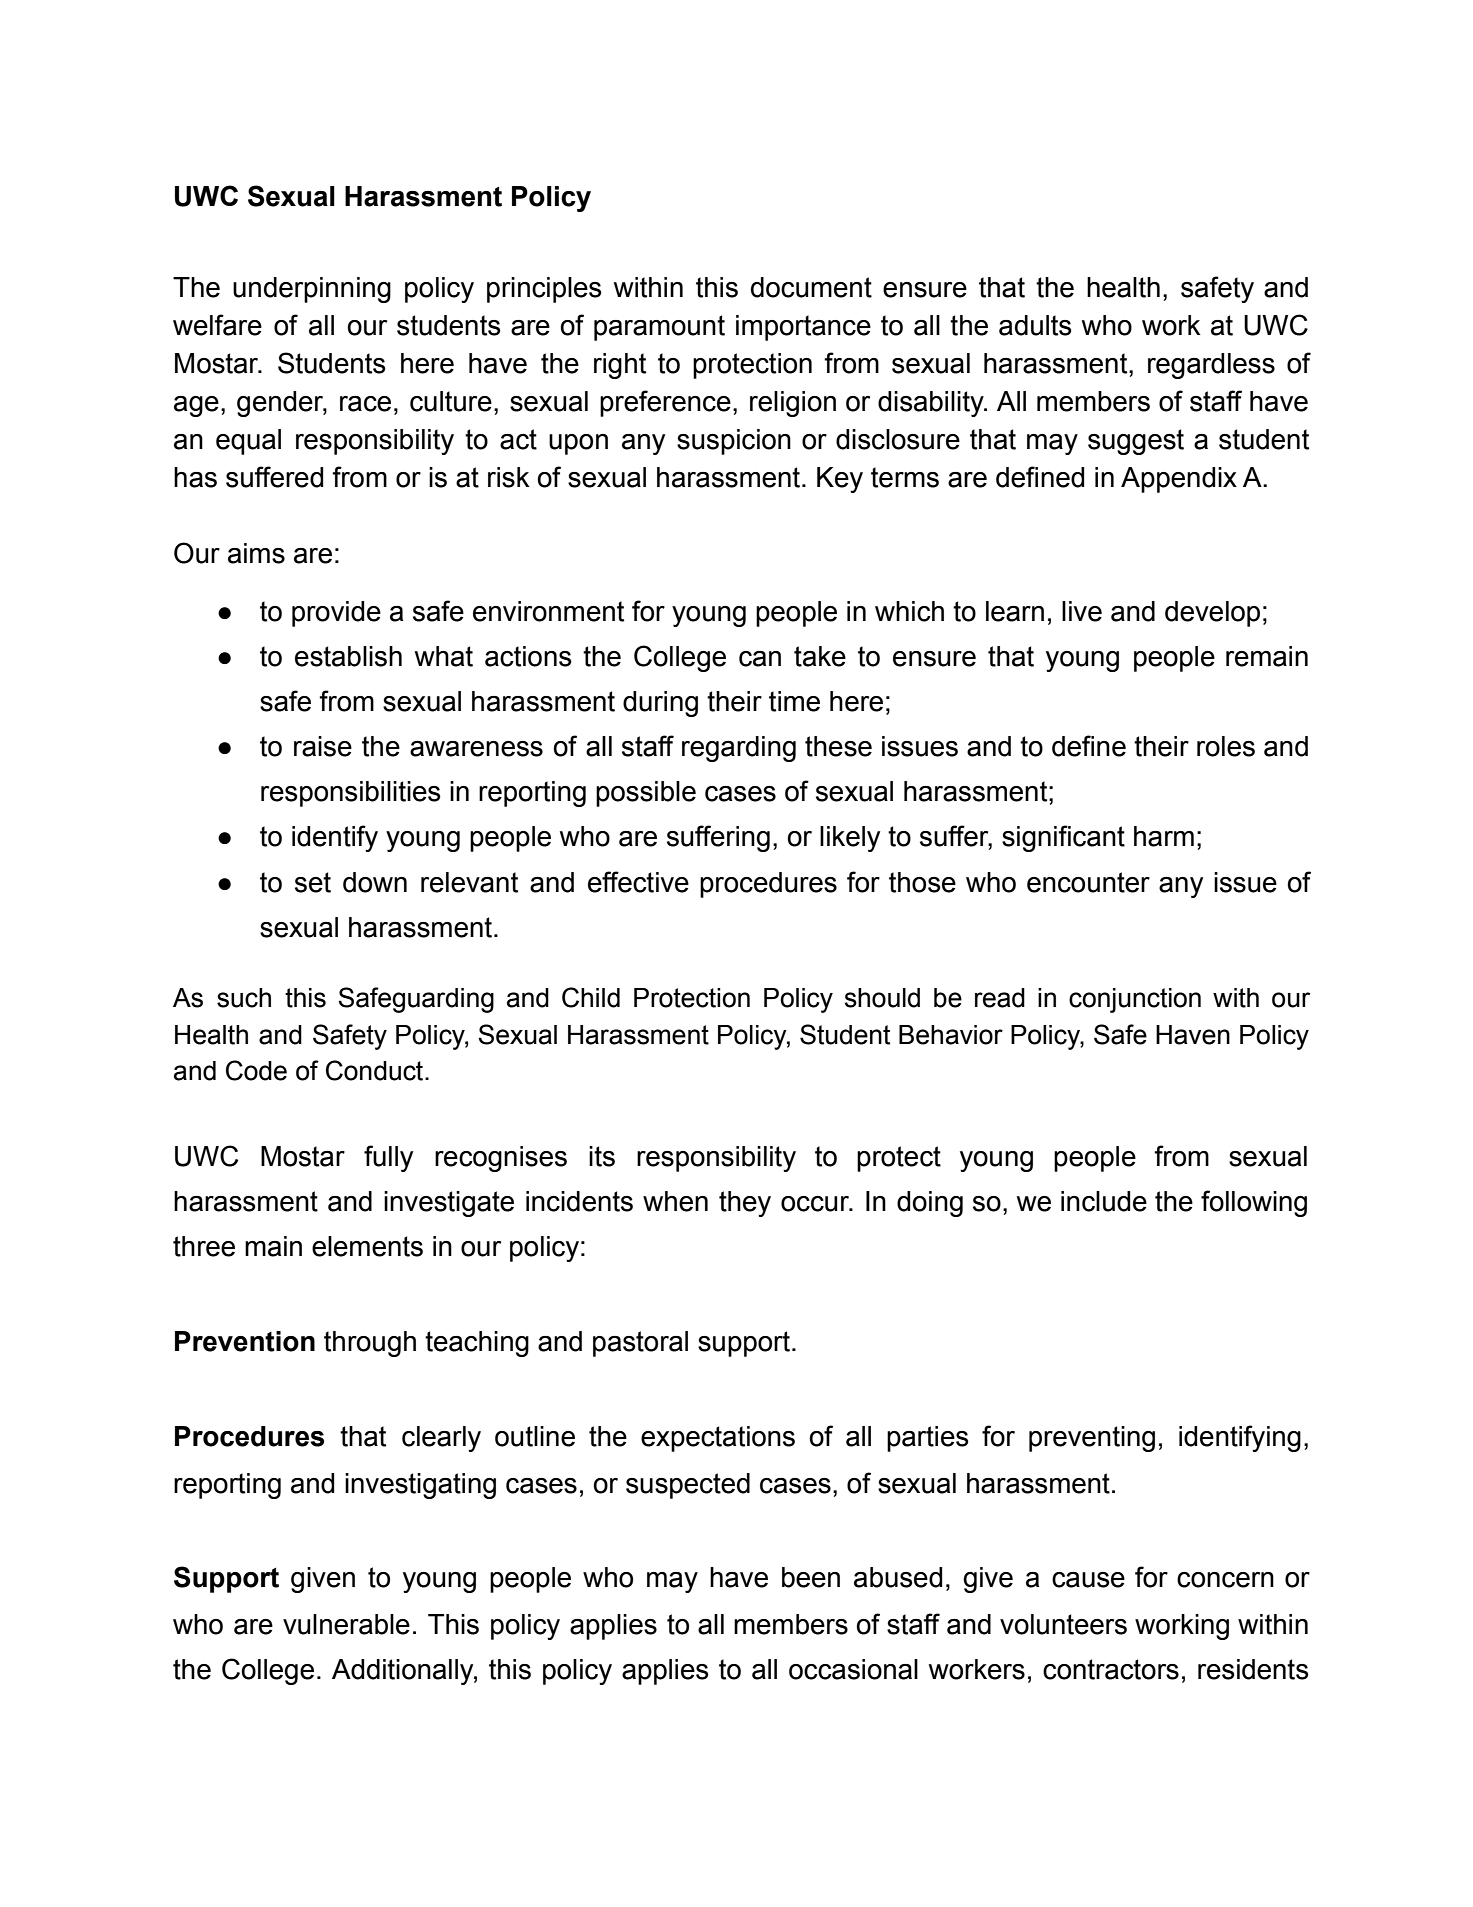 Image resolution: width=1473 pixels, height=1907 pixels. I want to click on adults, so click(1035, 325).
